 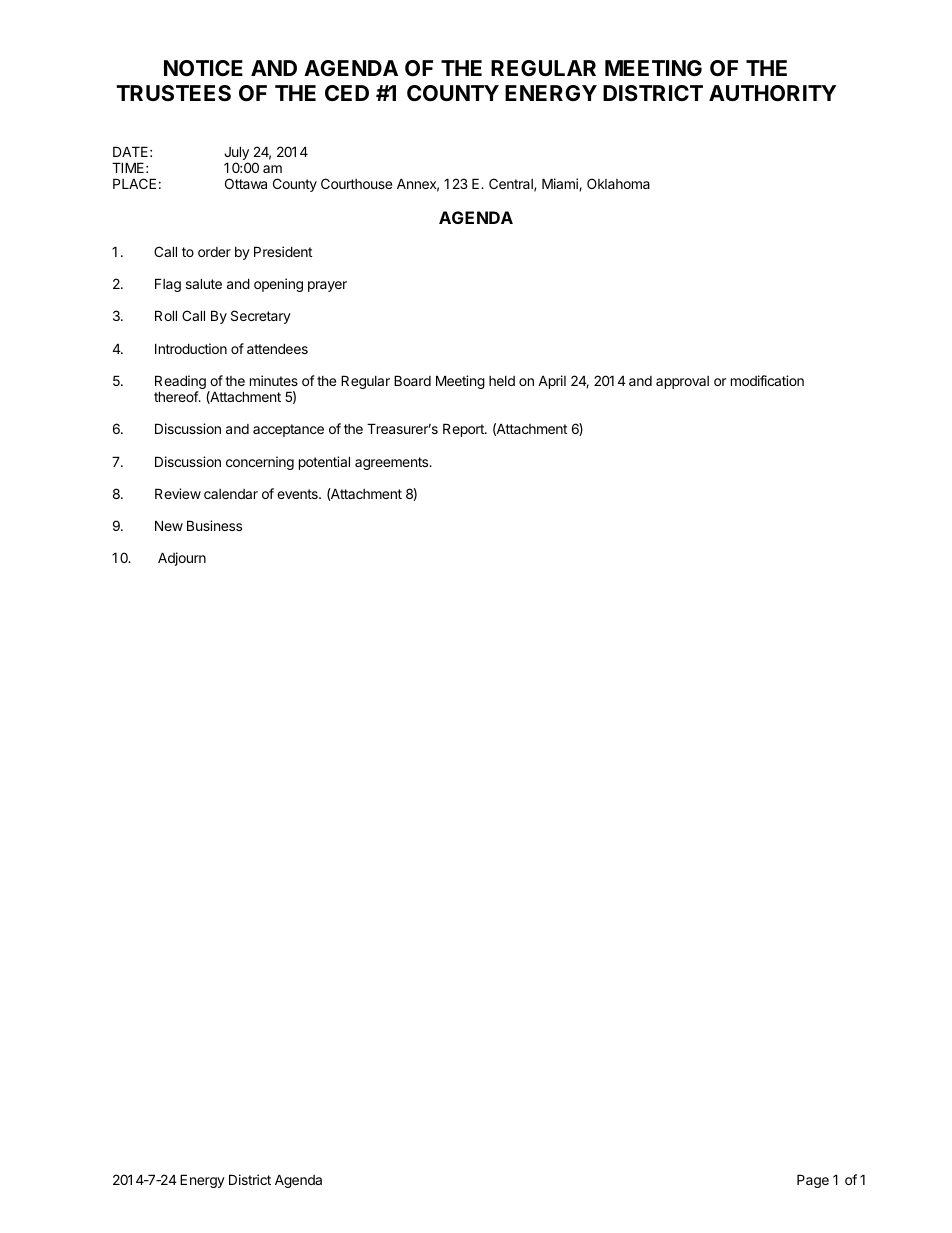 What do you see at coordinates (214, 525) in the screenshot?
I see `Business` at bounding box center [214, 525].
